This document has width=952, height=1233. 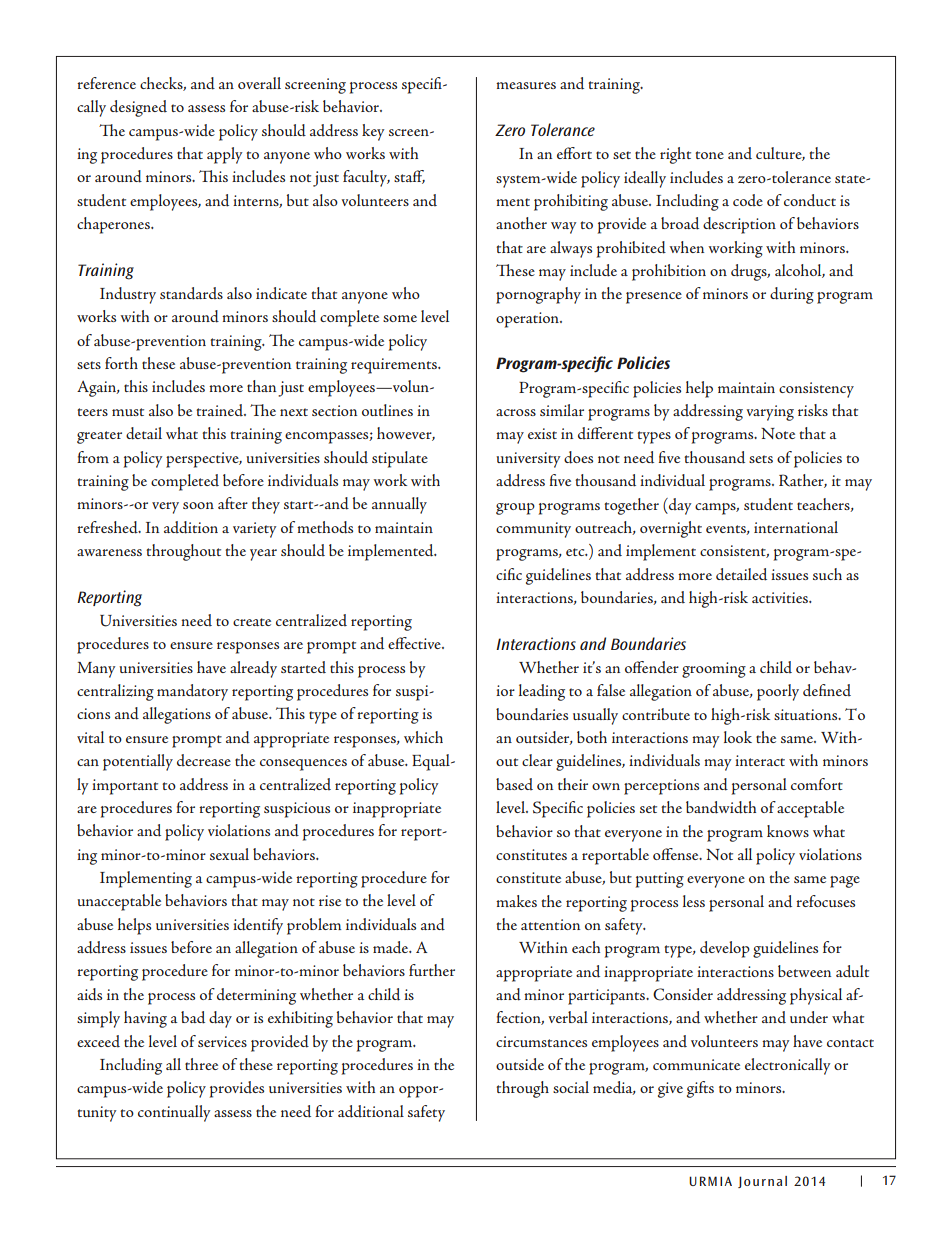 I want to click on measures, so click(x=526, y=85).
